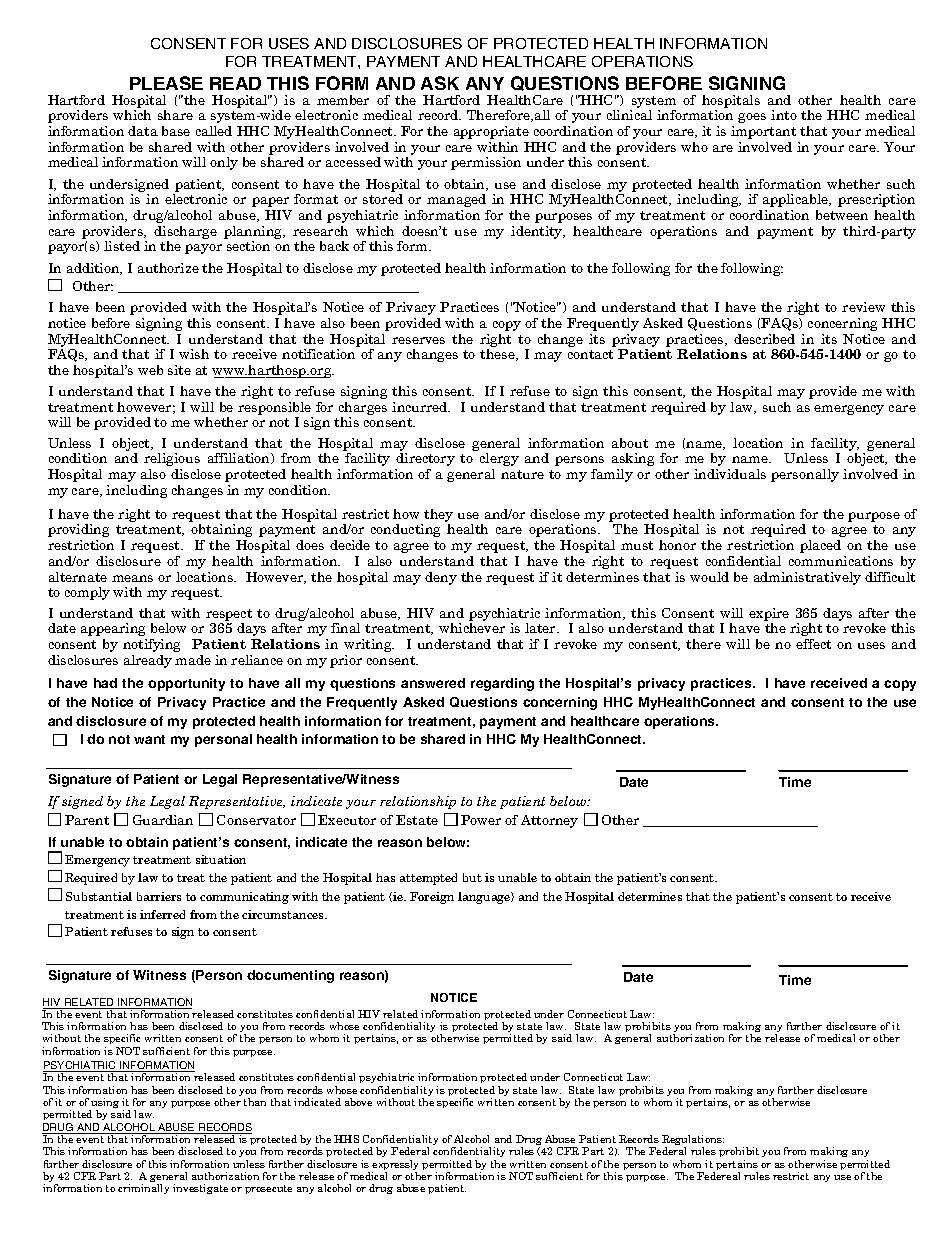 This page has height=1233, width=952. I want to click on Guardian, so click(163, 820).
